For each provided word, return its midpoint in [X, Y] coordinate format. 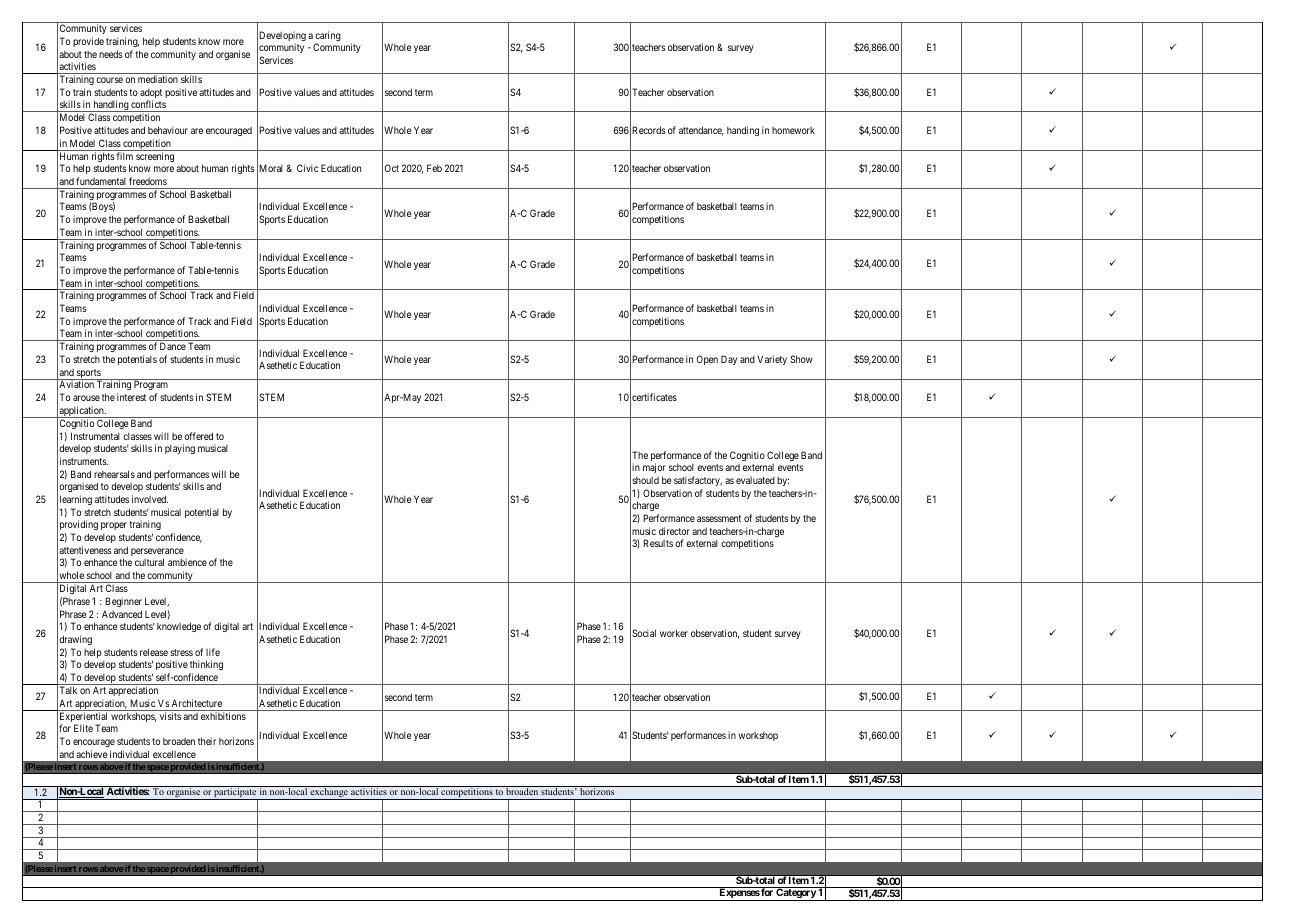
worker [674, 633]
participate [235, 793]
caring [328, 37]
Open [707, 360]
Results [658, 543]
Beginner [123, 602]
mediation [158, 79]
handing [743, 131]
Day [729, 360]
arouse [86, 398]
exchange [329, 793]
